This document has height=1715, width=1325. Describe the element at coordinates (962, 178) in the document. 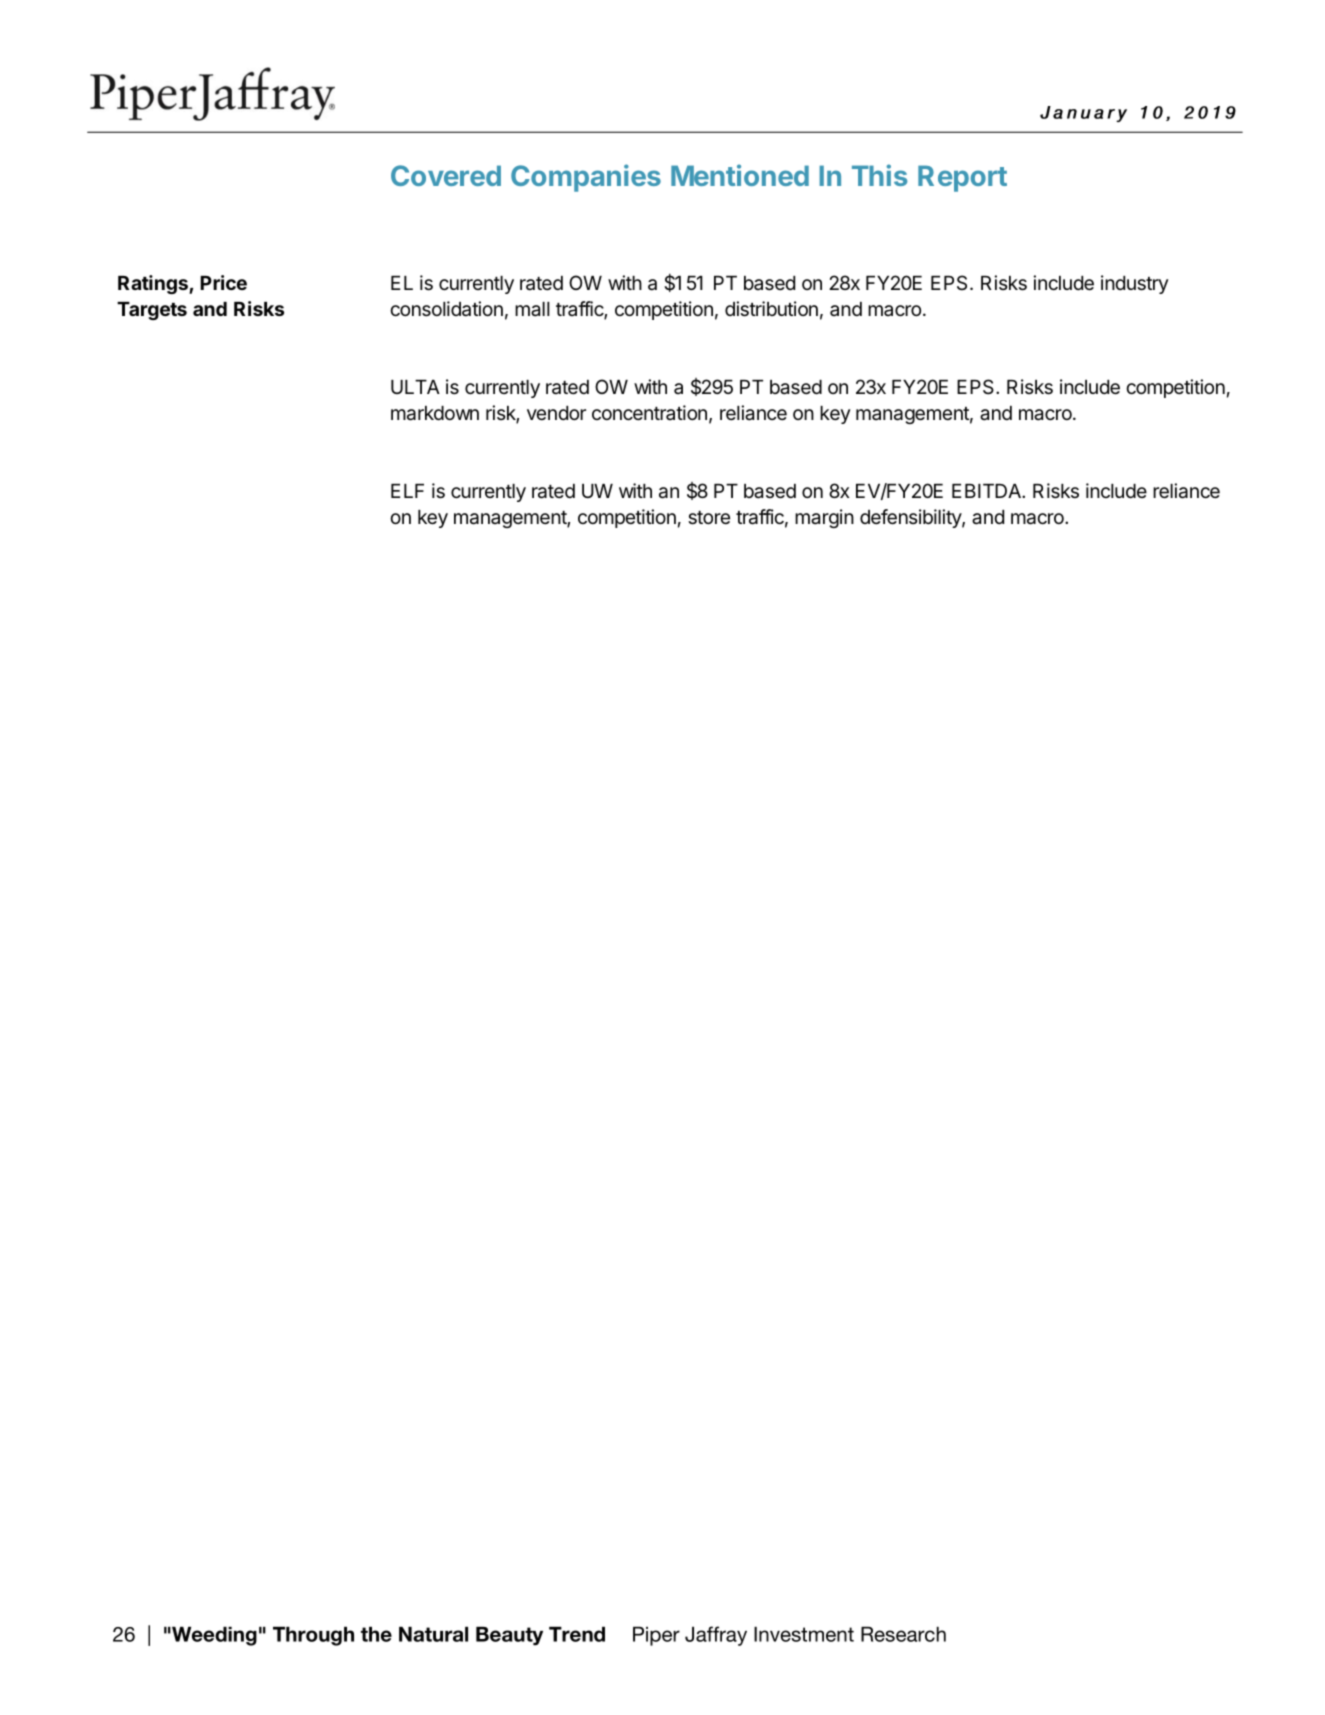

I see `Report` at that location.
